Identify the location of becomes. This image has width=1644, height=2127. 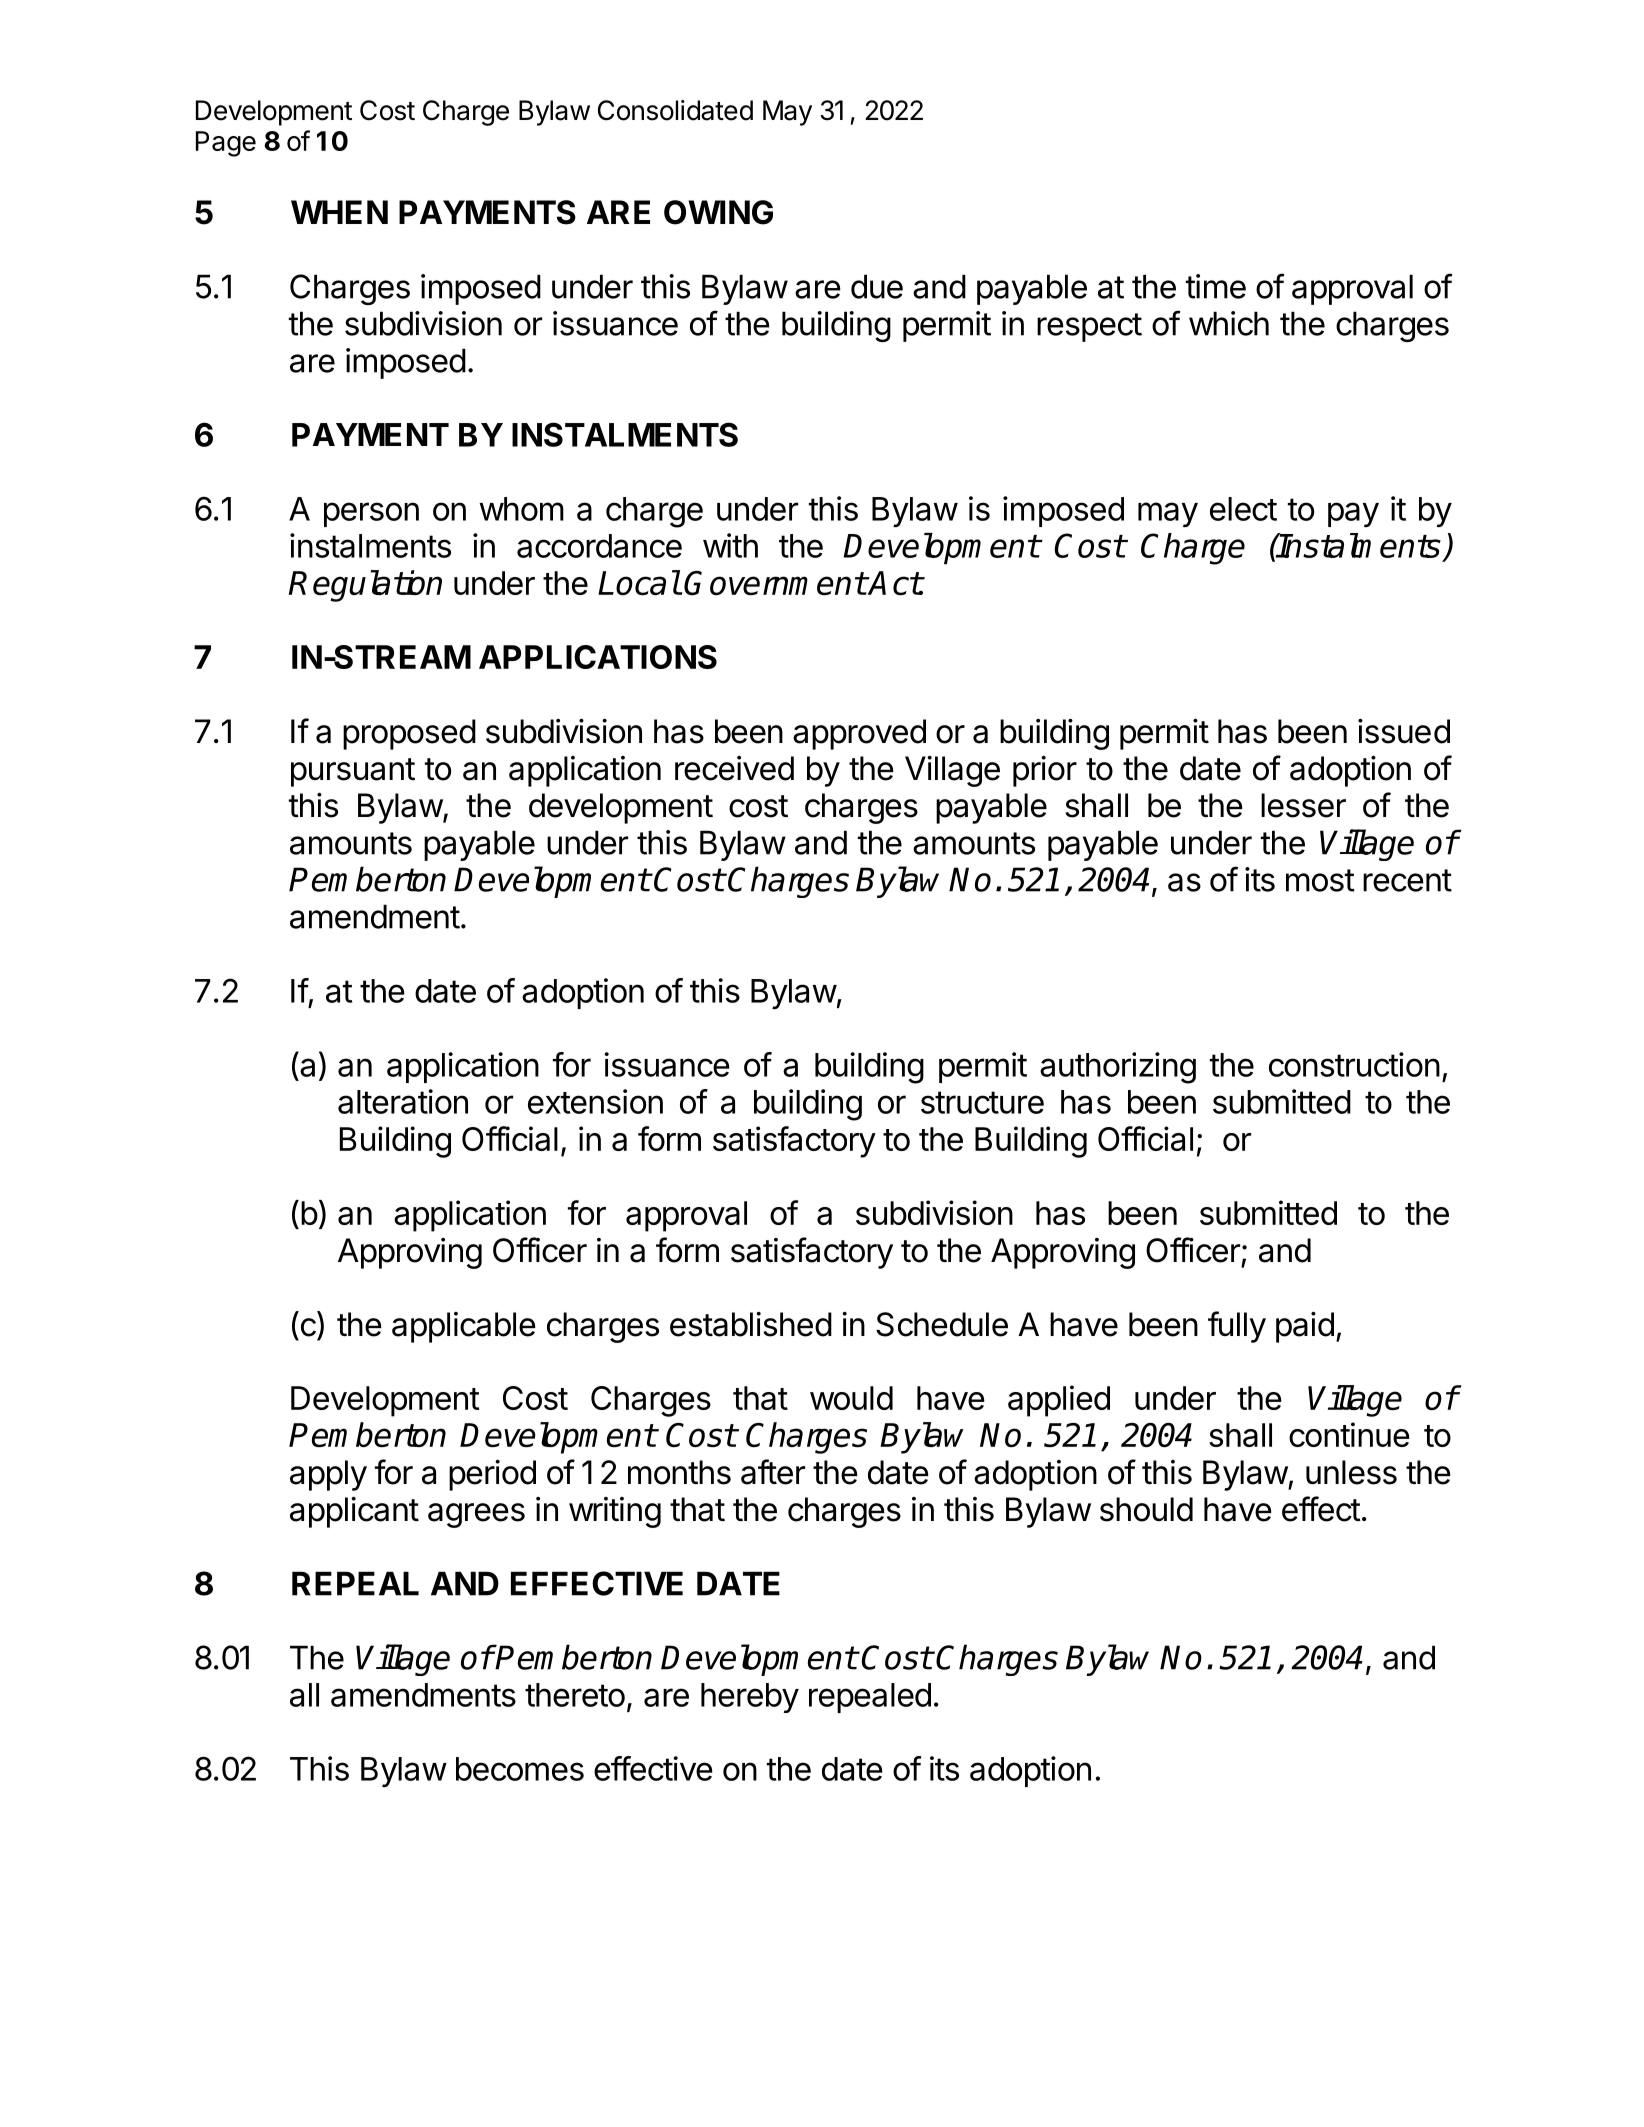
(520, 1769).
